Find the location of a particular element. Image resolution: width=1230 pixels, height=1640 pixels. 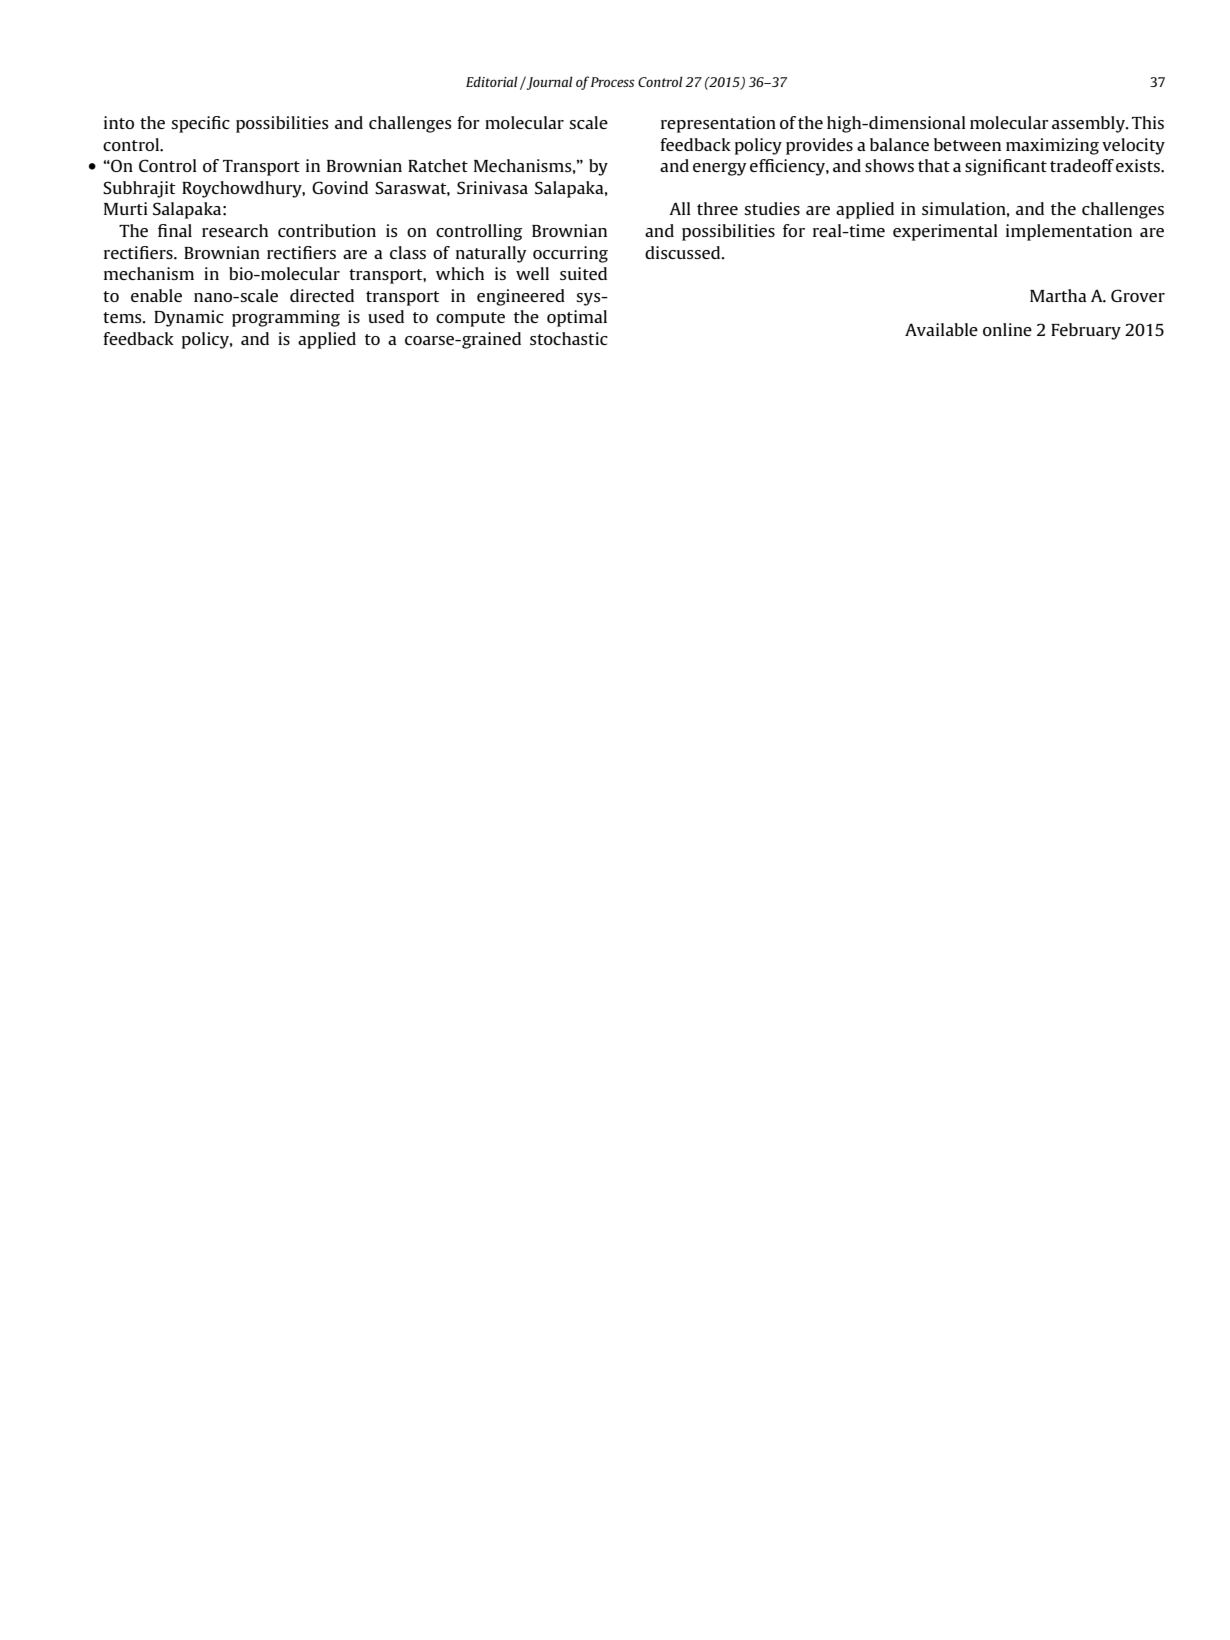

suited is located at coordinates (583, 273).
